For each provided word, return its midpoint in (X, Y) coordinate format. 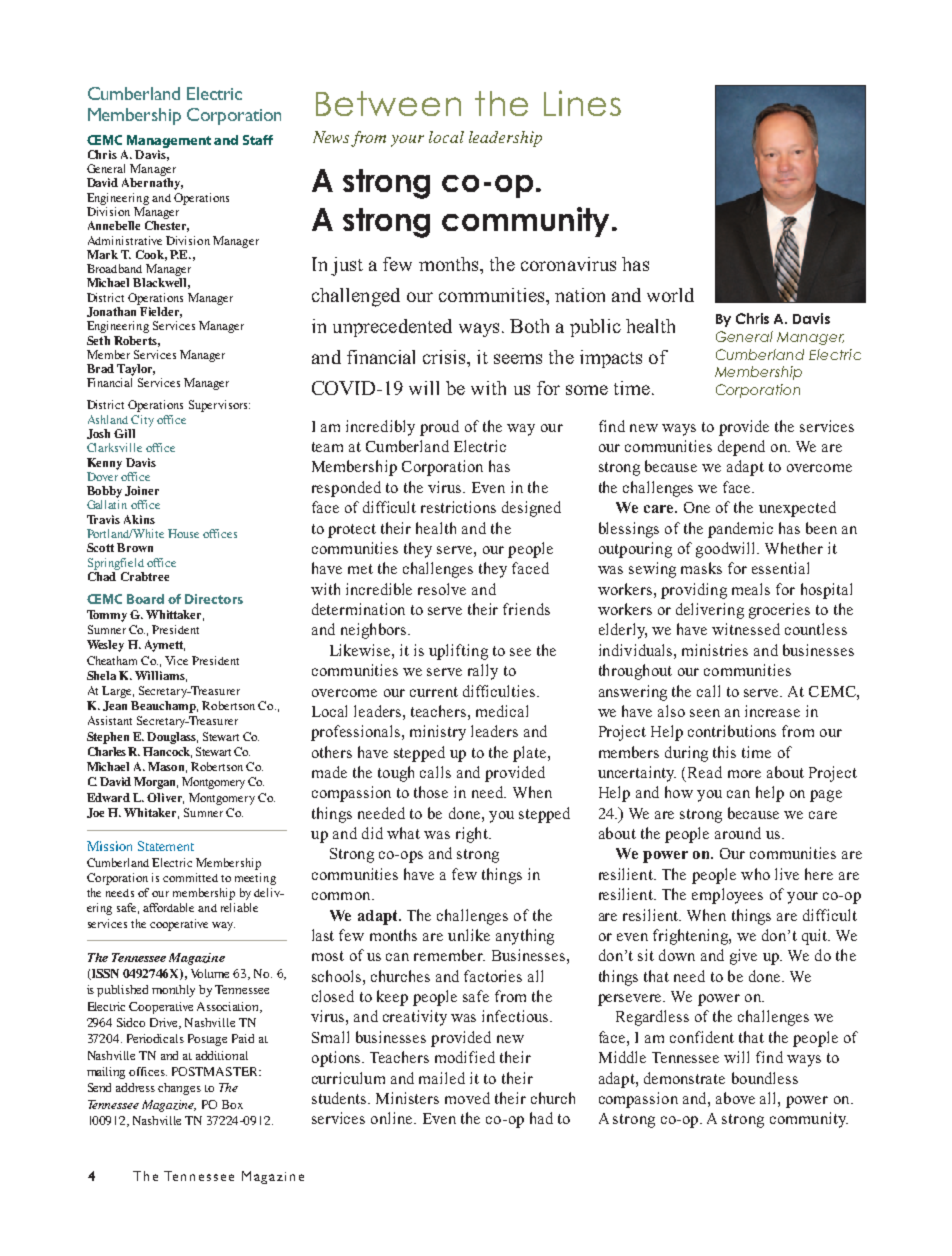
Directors (214, 599)
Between (388, 103)
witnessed (746, 629)
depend (741, 448)
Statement (166, 846)
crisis (445, 357)
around (738, 833)
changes (179, 1089)
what (403, 833)
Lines (582, 103)
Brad (100, 368)
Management (169, 141)
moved (467, 1098)
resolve (442, 589)
